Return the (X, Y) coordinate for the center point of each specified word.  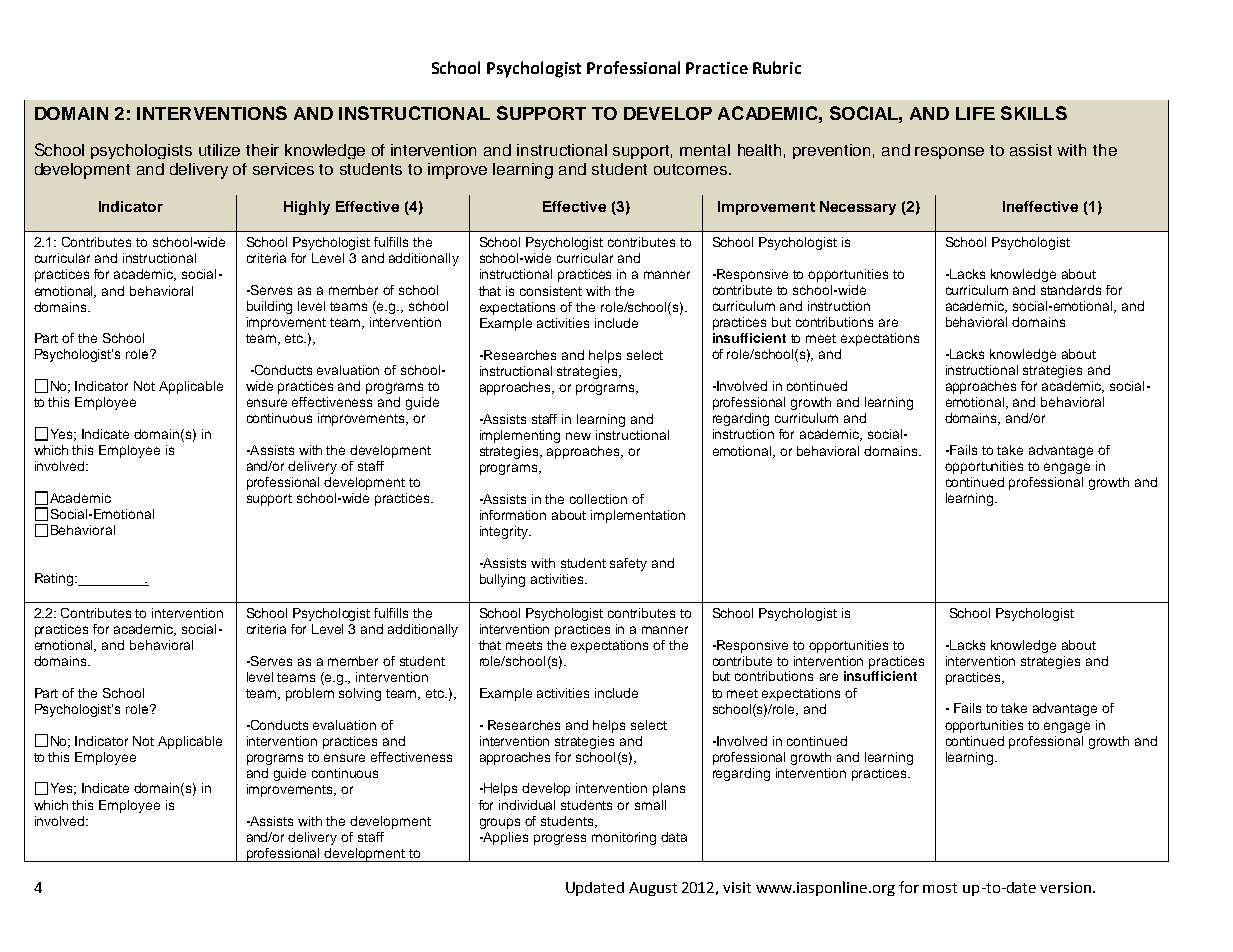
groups (500, 823)
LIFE (975, 113)
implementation (638, 516)
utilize (219, 150)
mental (705, 150)
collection (598, 499)
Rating (55, 579)
